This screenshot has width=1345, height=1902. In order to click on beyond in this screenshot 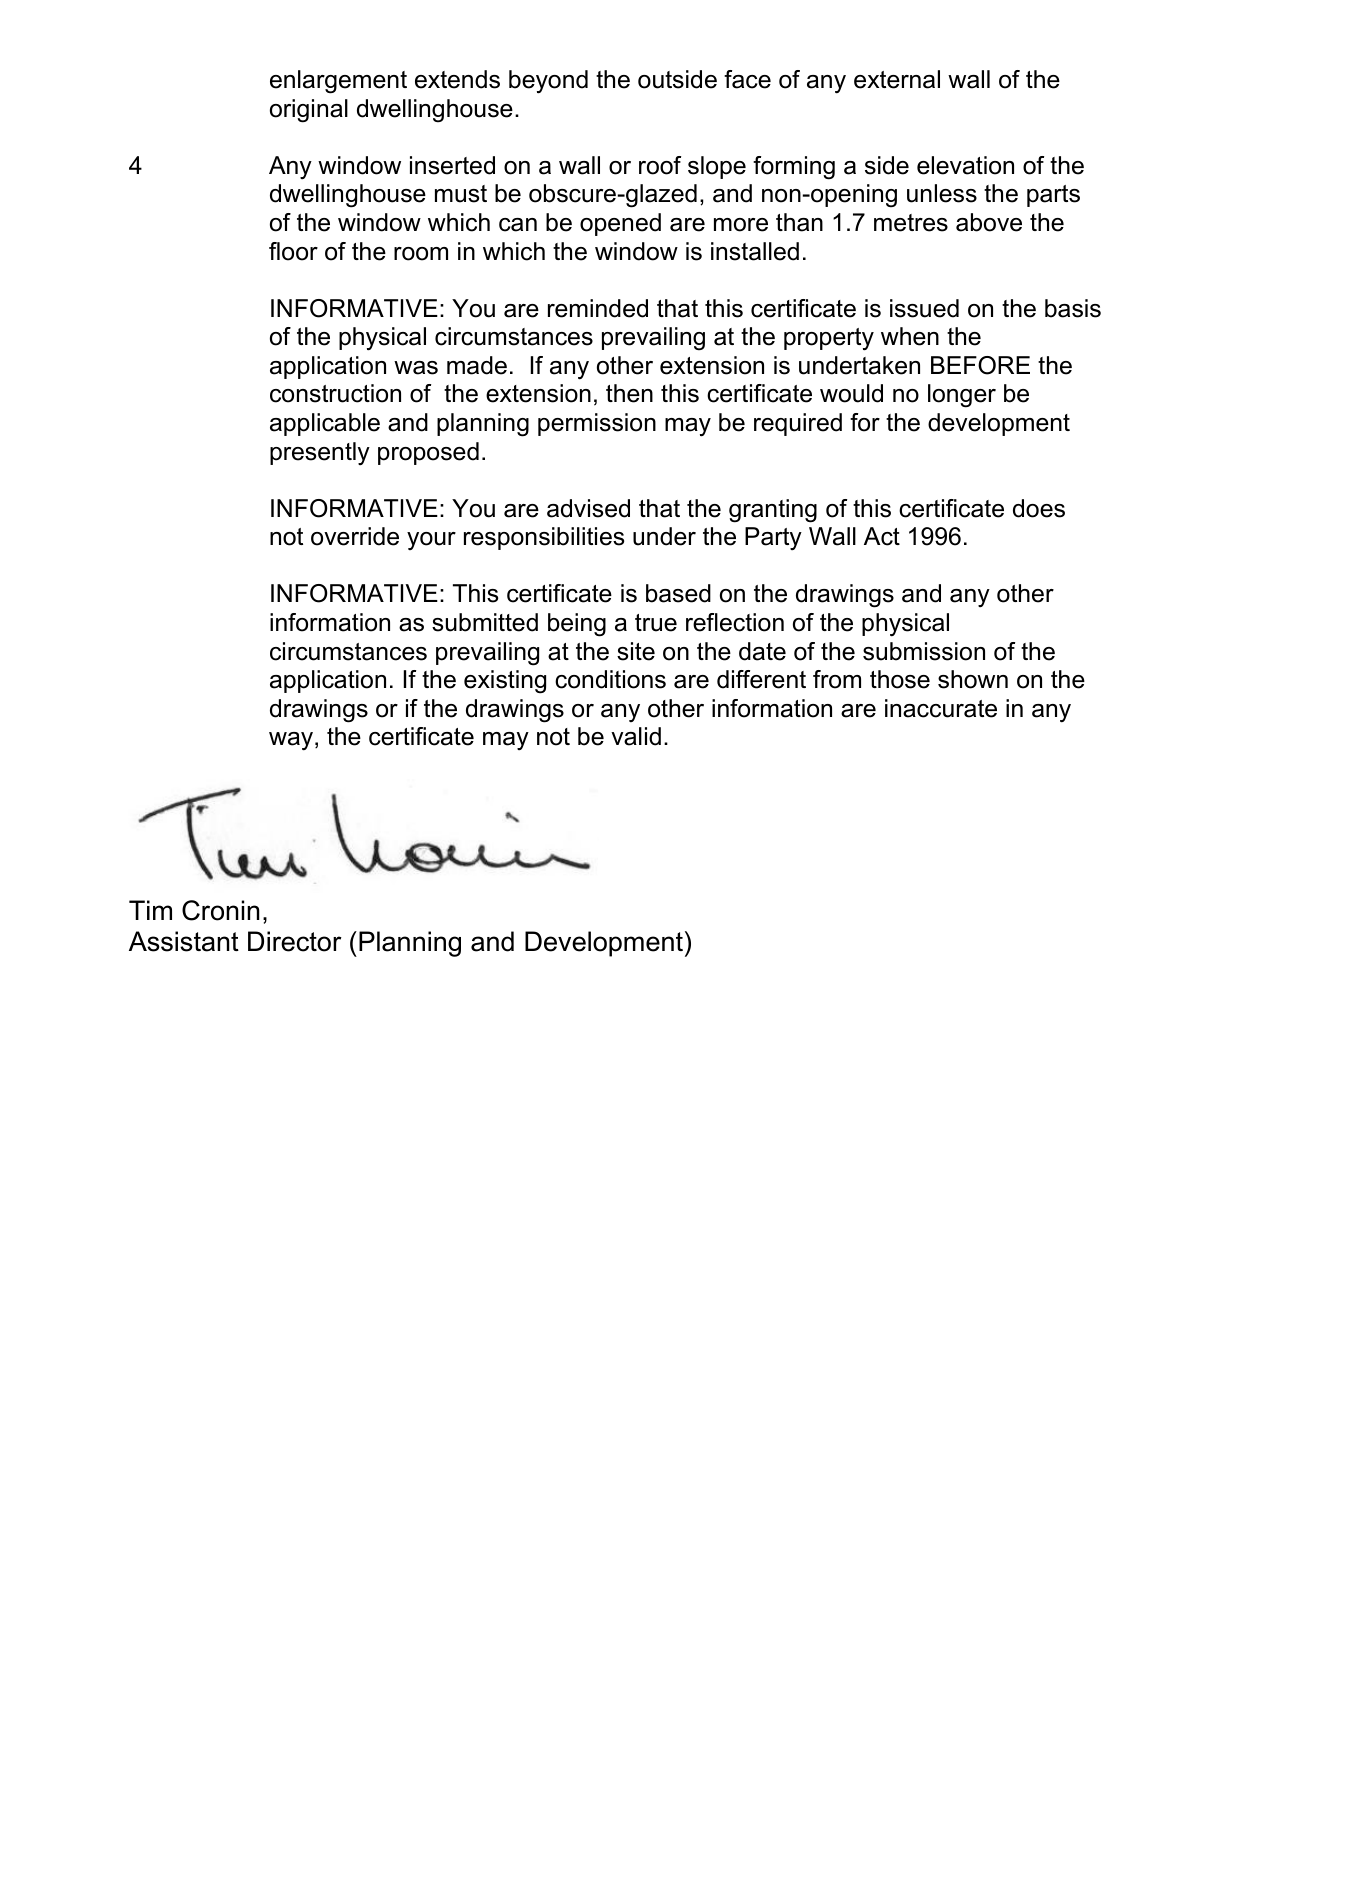, I will do `click(548, 82)`.
